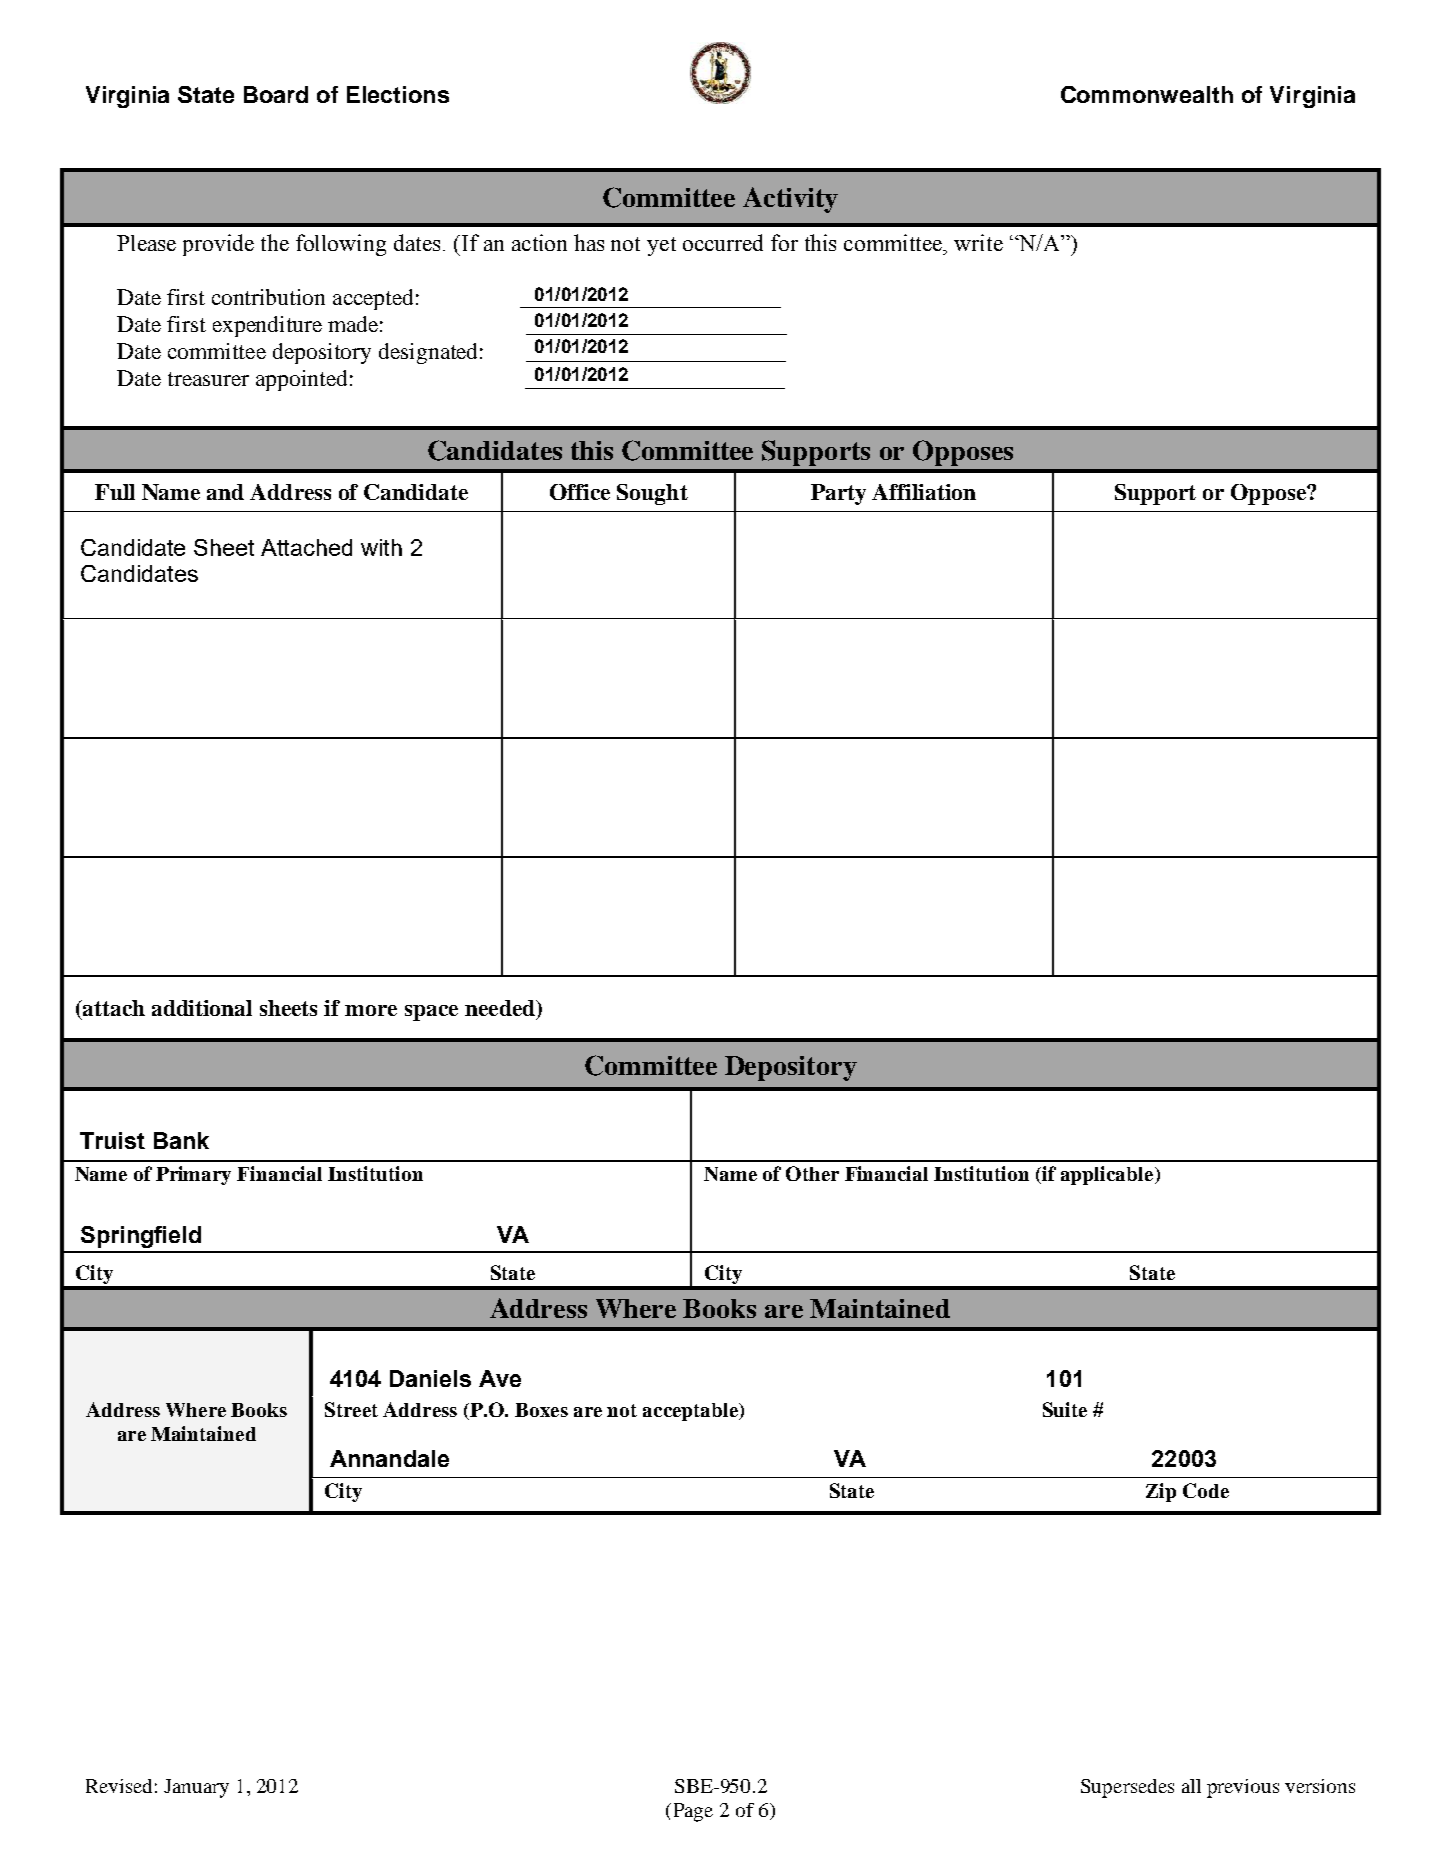  Describe the element at coordinates (202, 1008) in the screenshot. I see `additional` at that location.
